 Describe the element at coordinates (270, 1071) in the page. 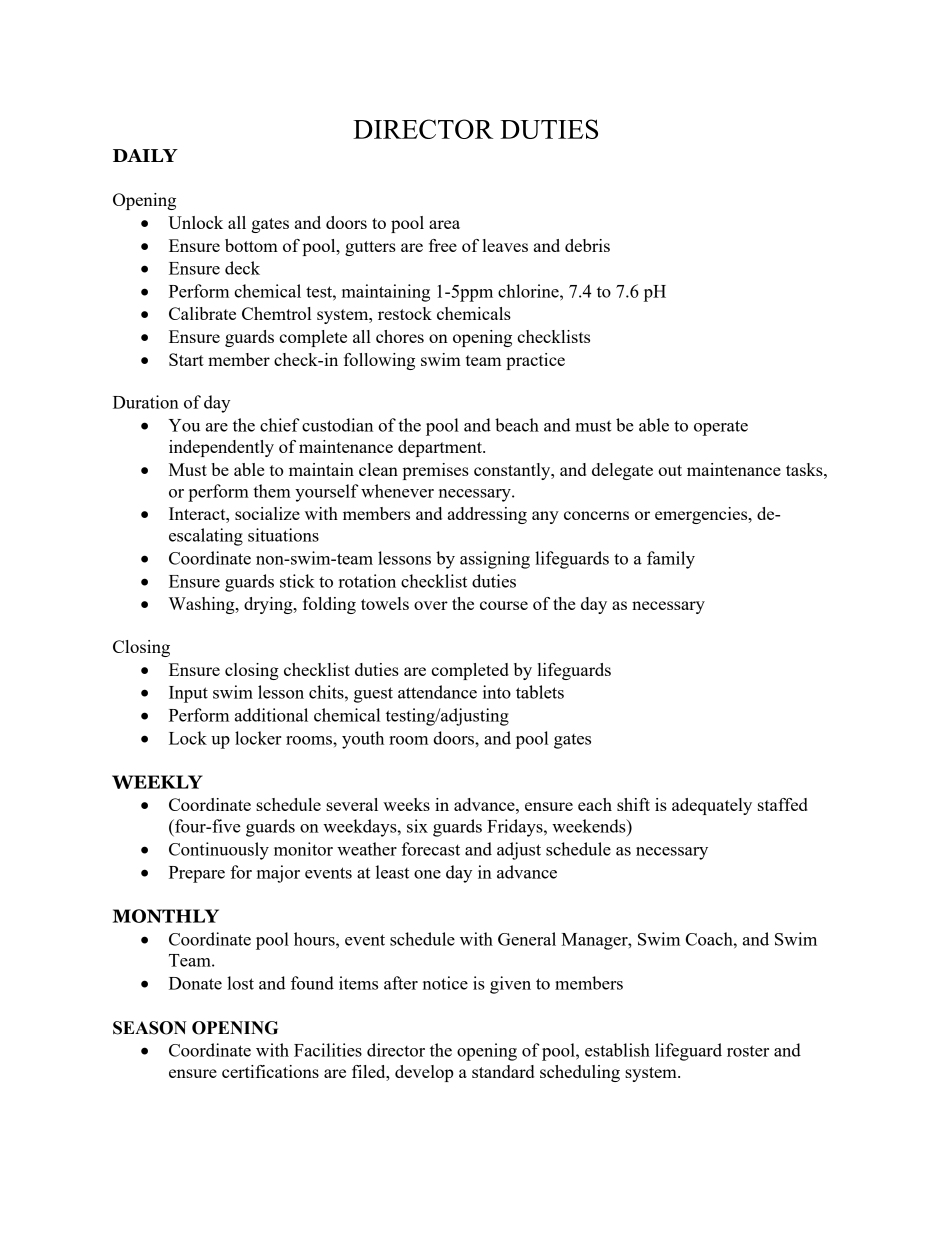

I see `certifications` at that location.
